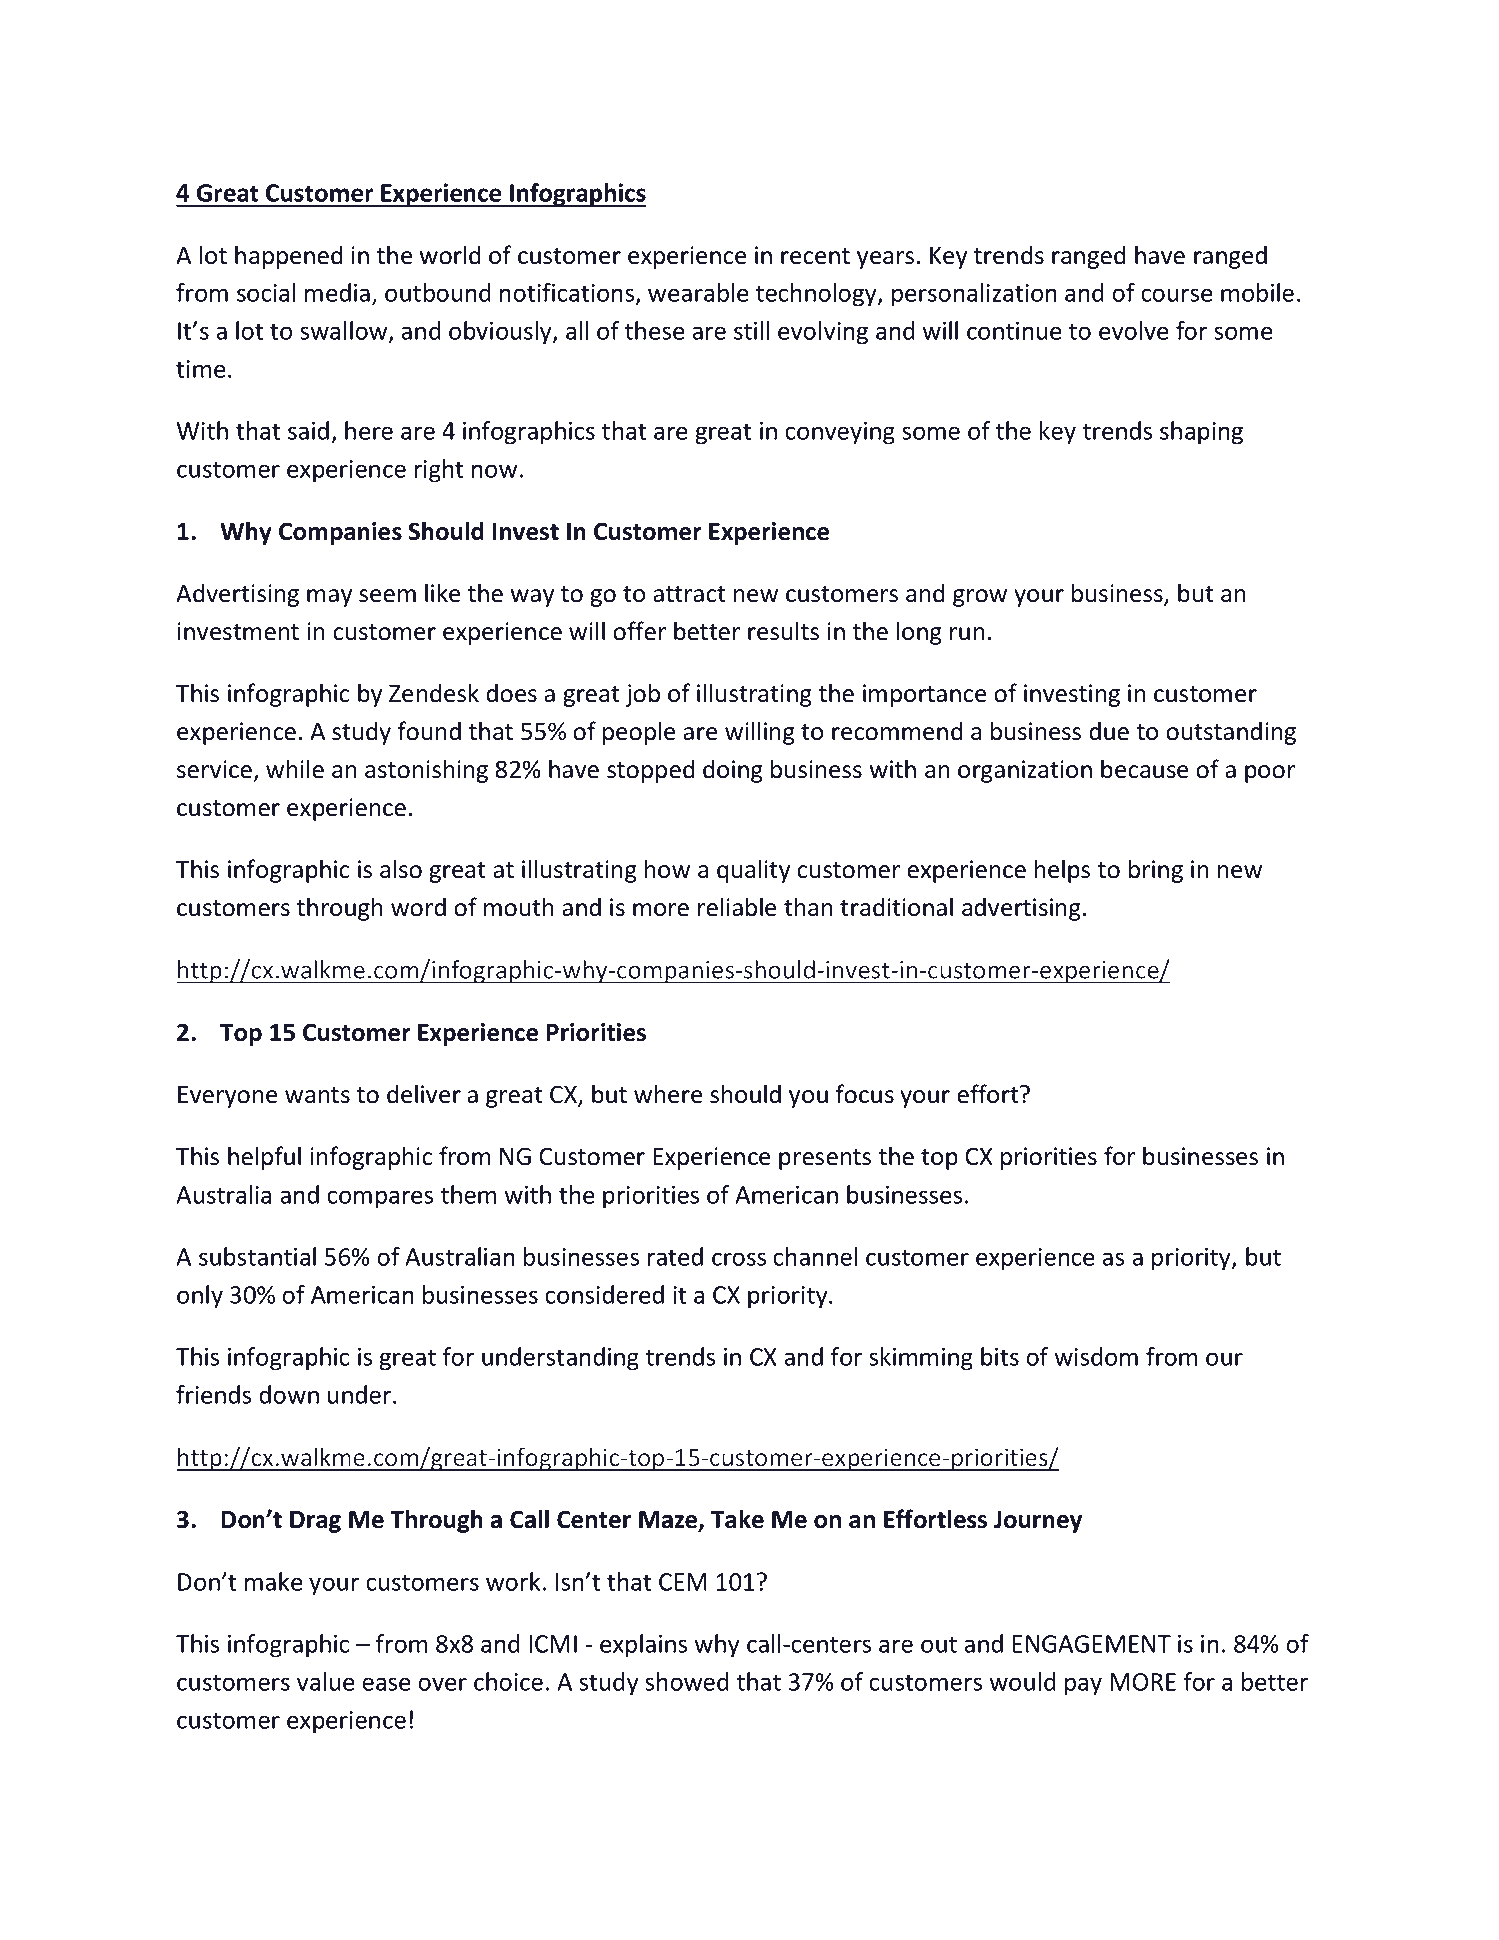 This screenshot has width=1499, height=1940. Describe the element at coordinates (733, 771) in the screenshot. I see `doing` at that location.
